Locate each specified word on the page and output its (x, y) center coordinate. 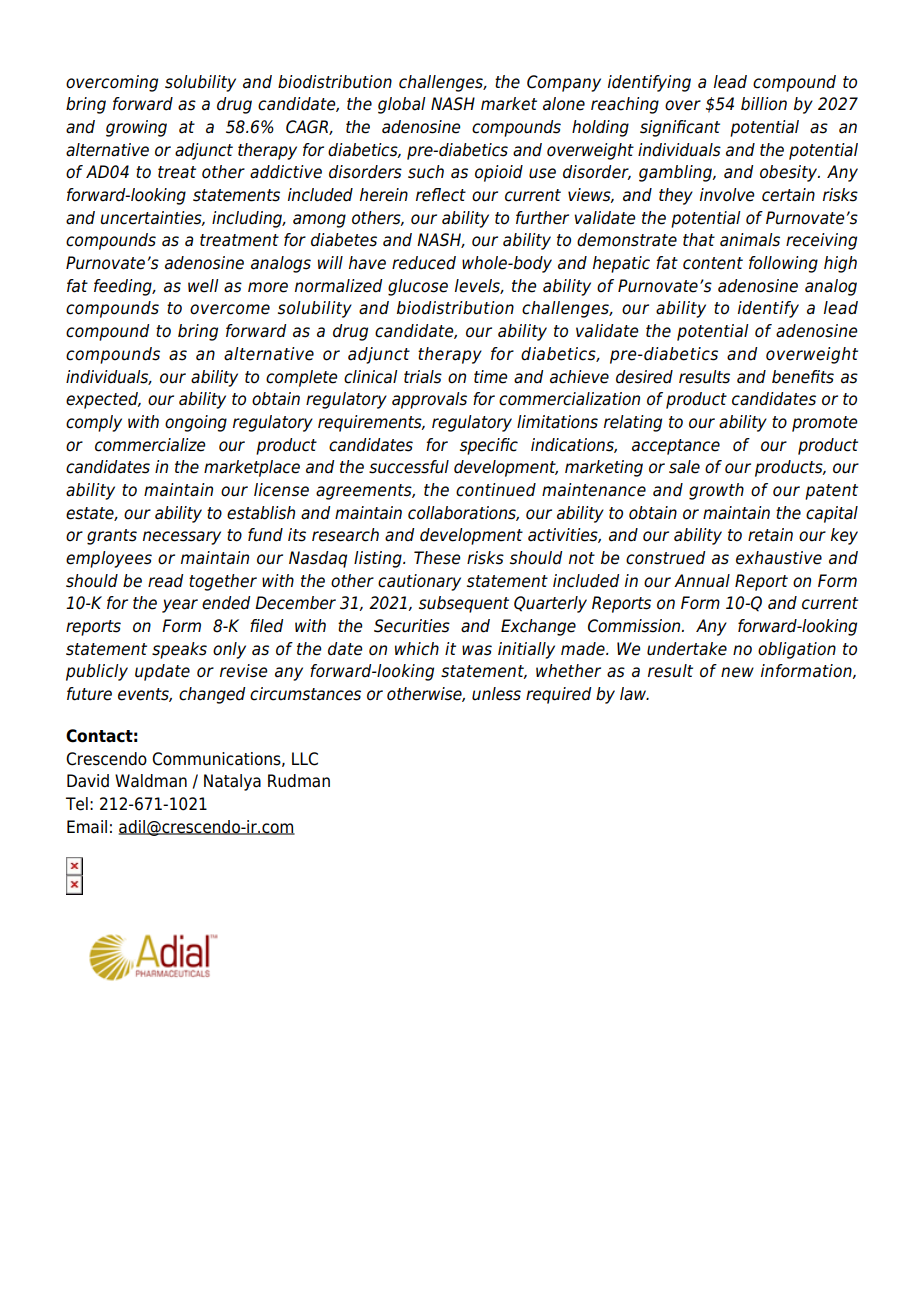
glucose (418, 287)
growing (136, 128)
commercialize (150, 445)
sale (684, 467)
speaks (179, 650)
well (203, 286)
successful (409, 467)
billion (764, 104)
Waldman (151, 781)
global (402, 105)
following (783, 264)
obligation (797, 650)
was (477, 650)
